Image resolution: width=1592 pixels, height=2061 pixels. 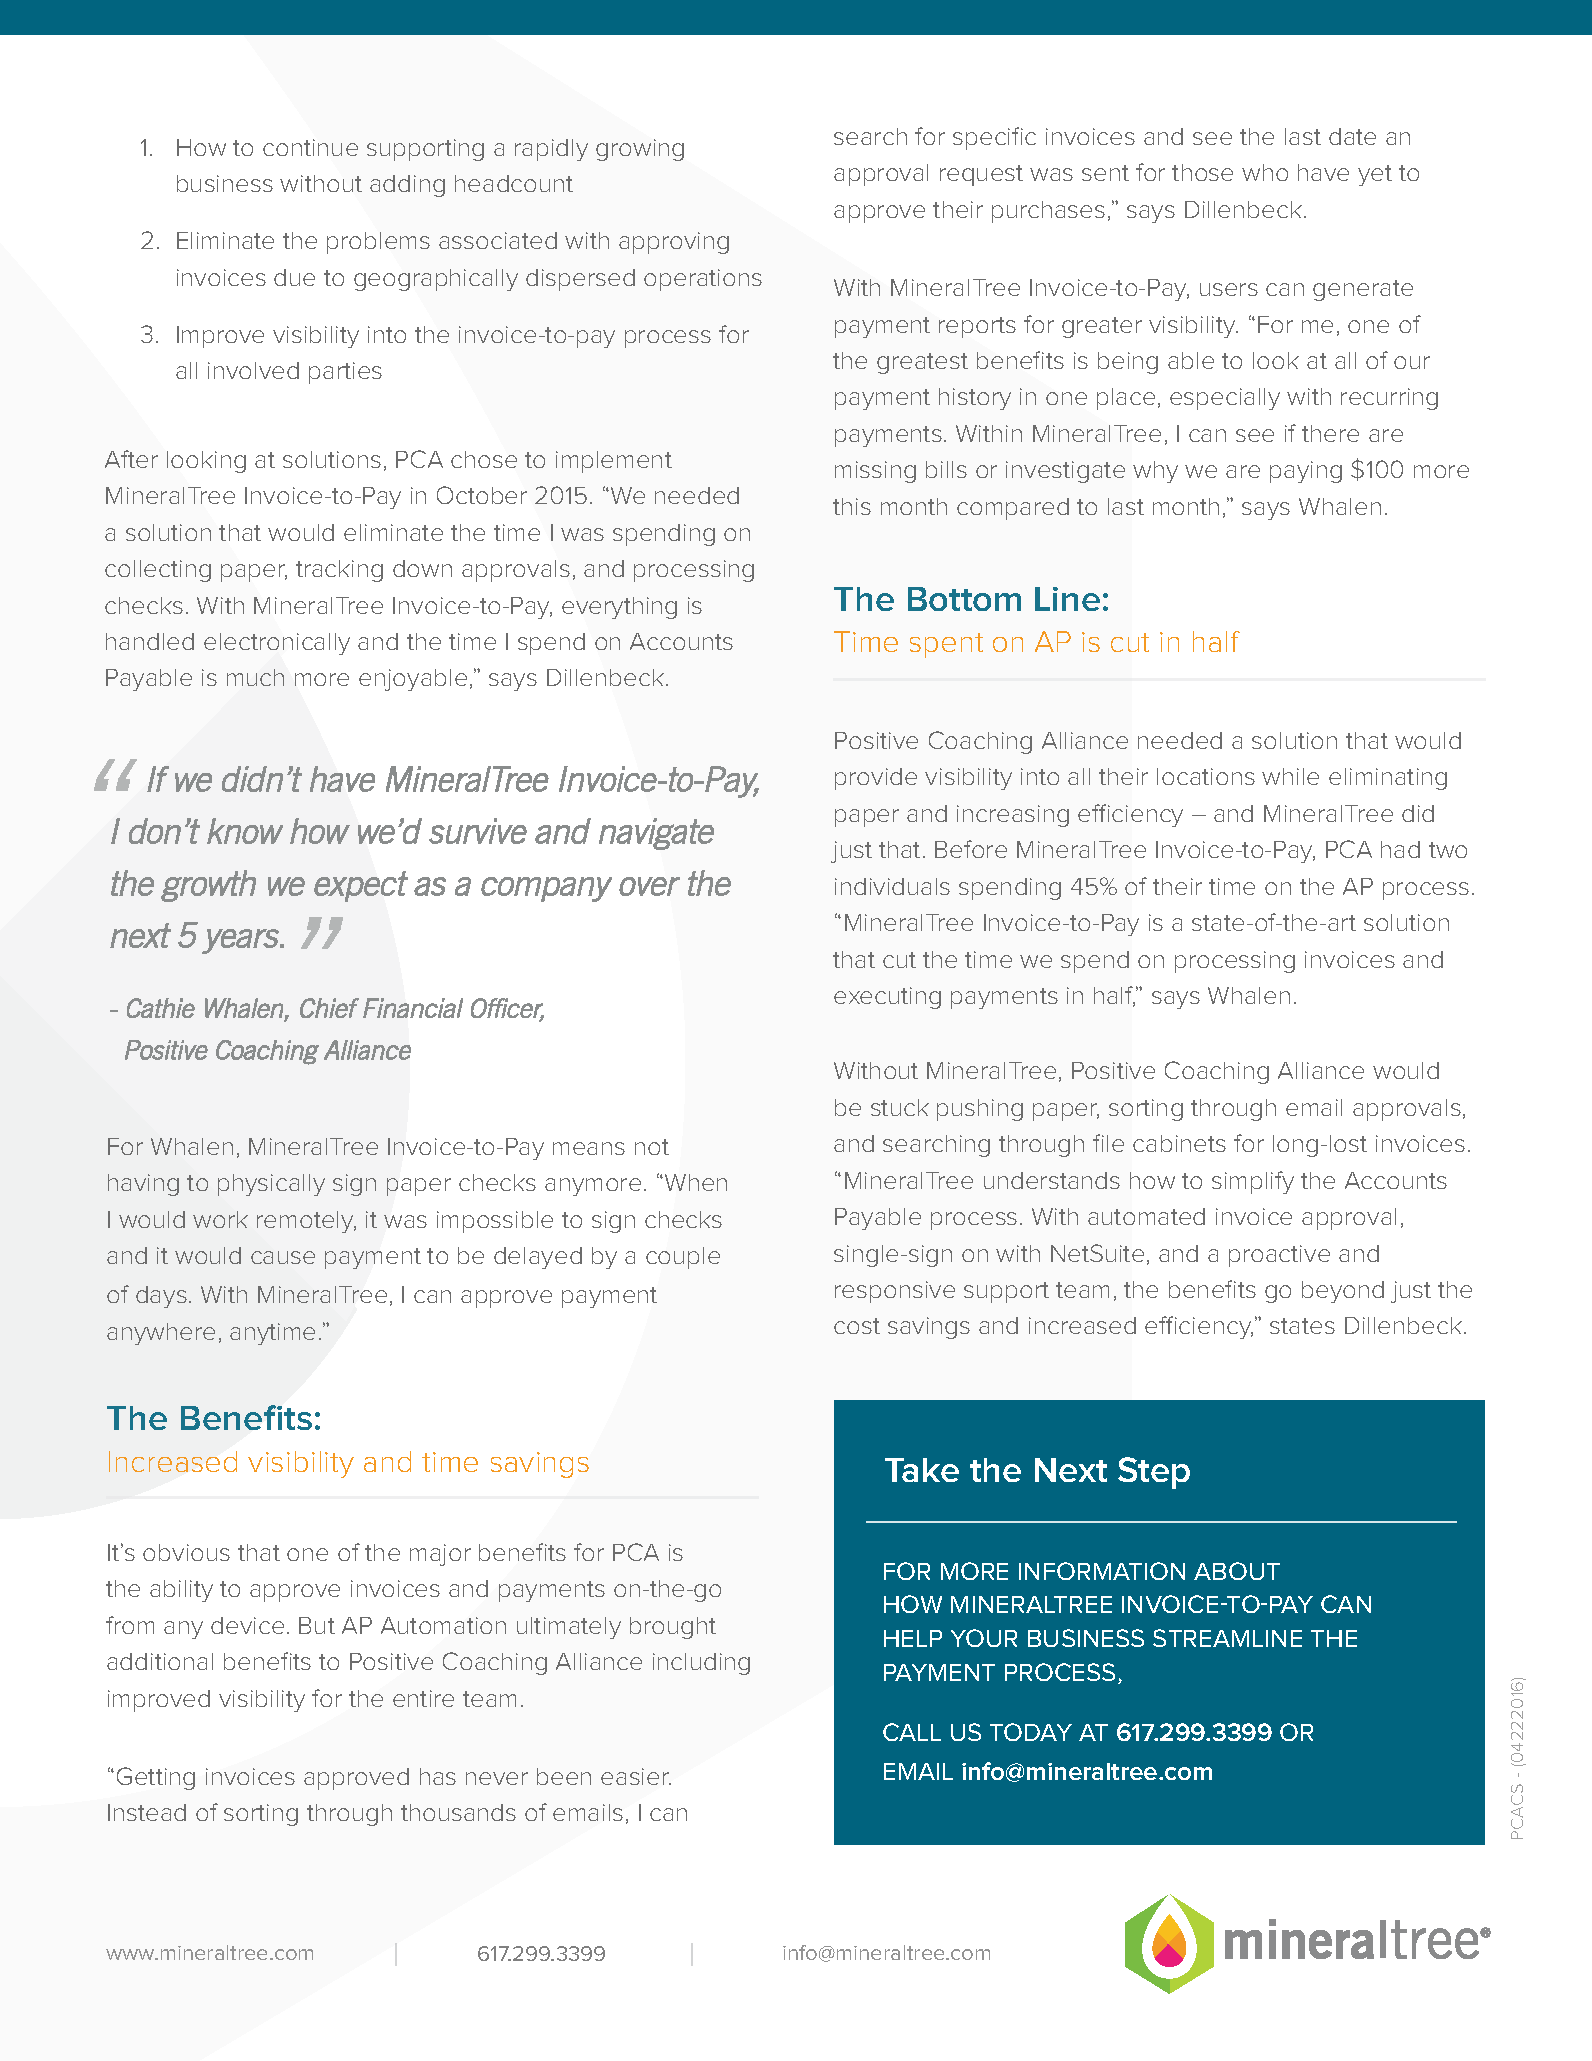 I want to click on who, so click(x=1265, y=172).
